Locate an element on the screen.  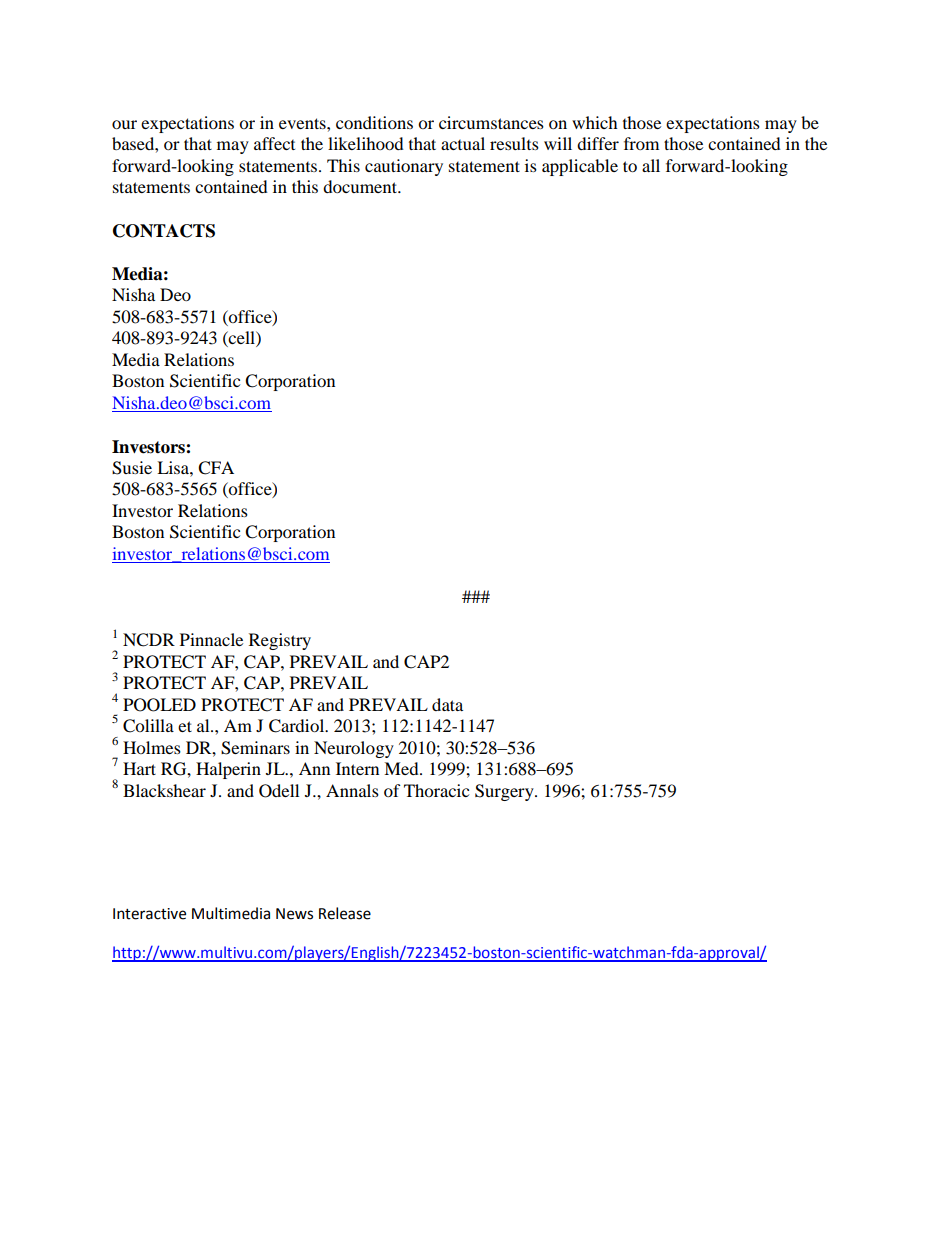
our is located at coordinates (124, 124).
